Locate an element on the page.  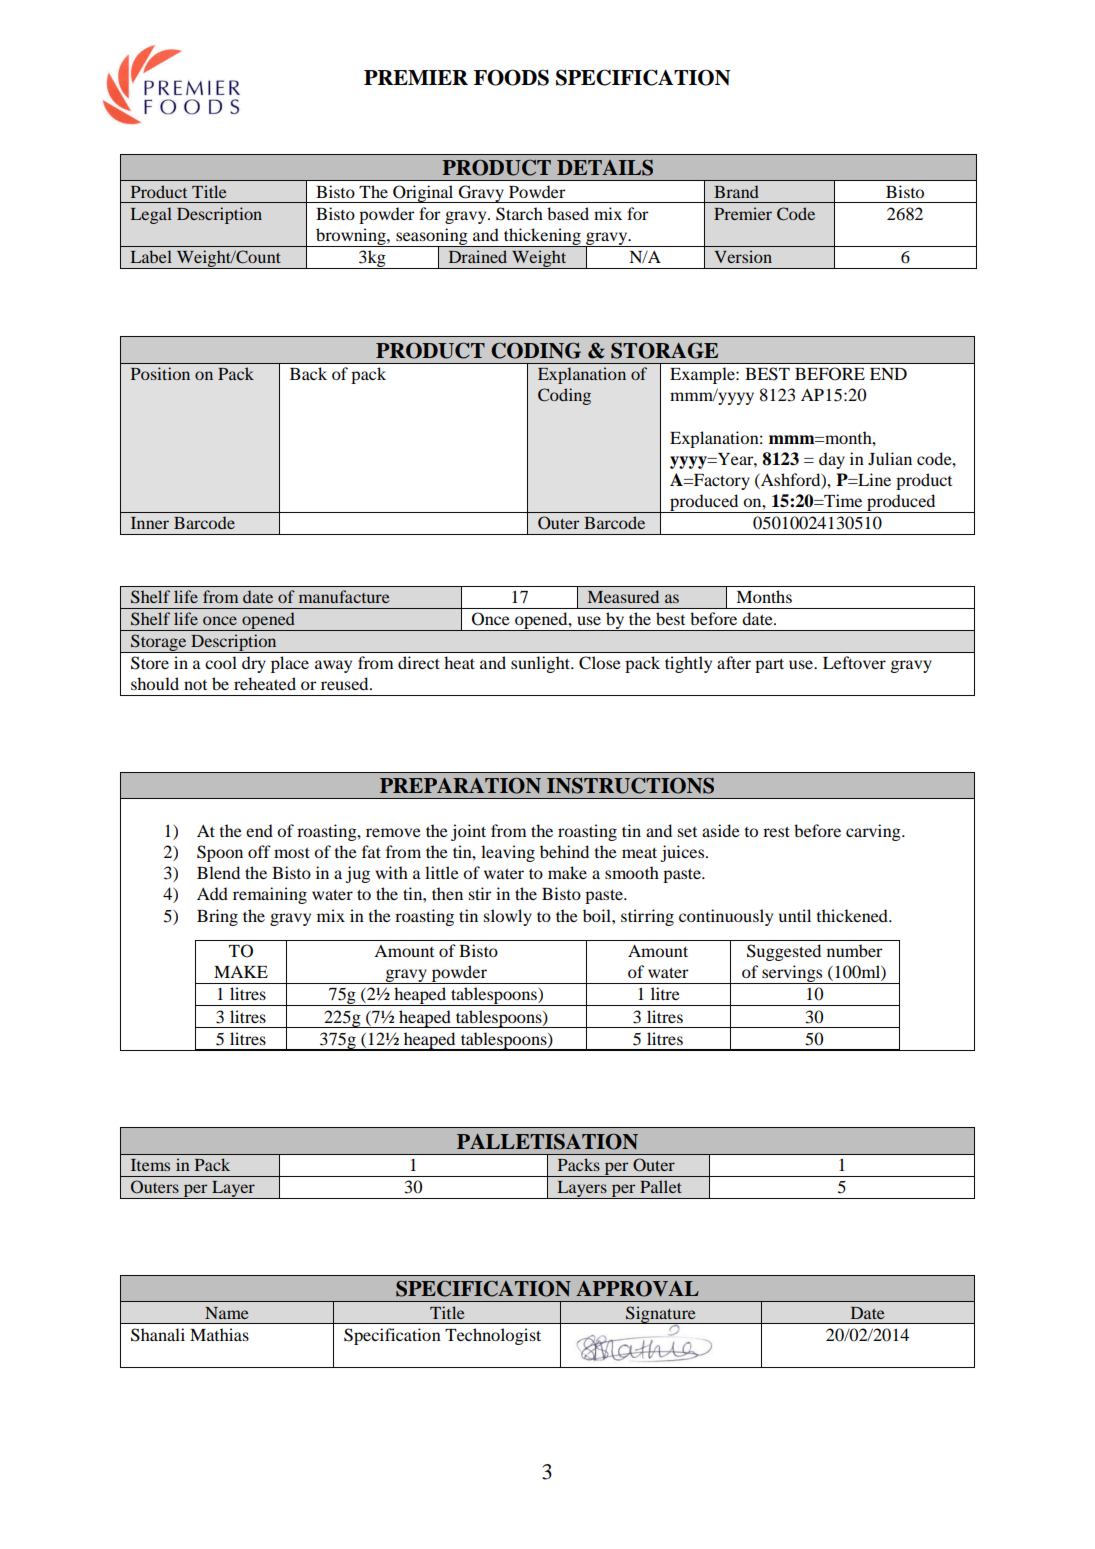
Technologist is located at coordinates (493, 1336).
